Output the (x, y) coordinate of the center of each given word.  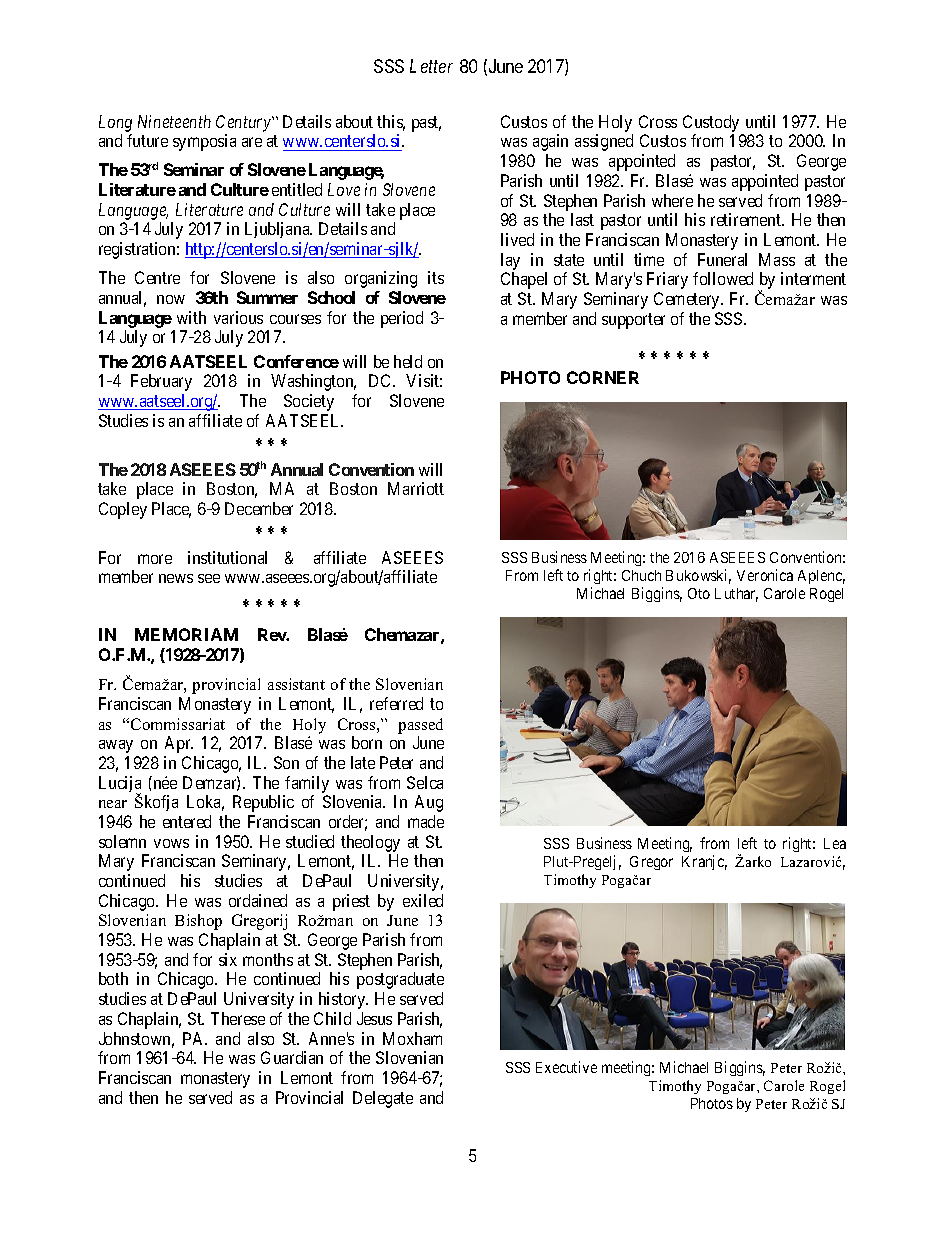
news (176, 578)
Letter (431, 66)
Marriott (416, 488)
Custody (711, 123)
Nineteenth (174, 121)
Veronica (765, 575)
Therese (238, 1018)
